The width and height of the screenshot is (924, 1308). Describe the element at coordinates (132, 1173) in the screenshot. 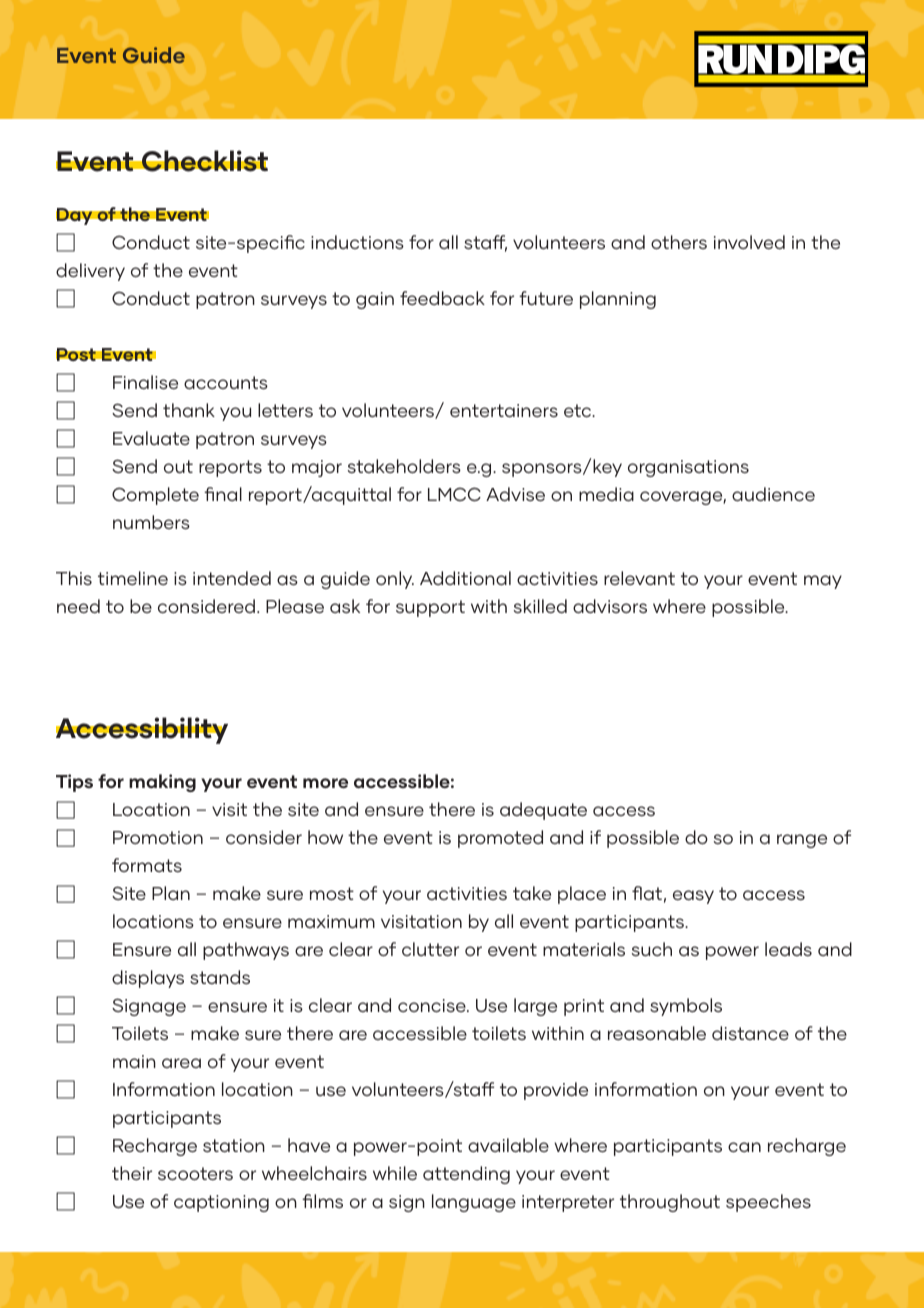

I see `their` at that location.
